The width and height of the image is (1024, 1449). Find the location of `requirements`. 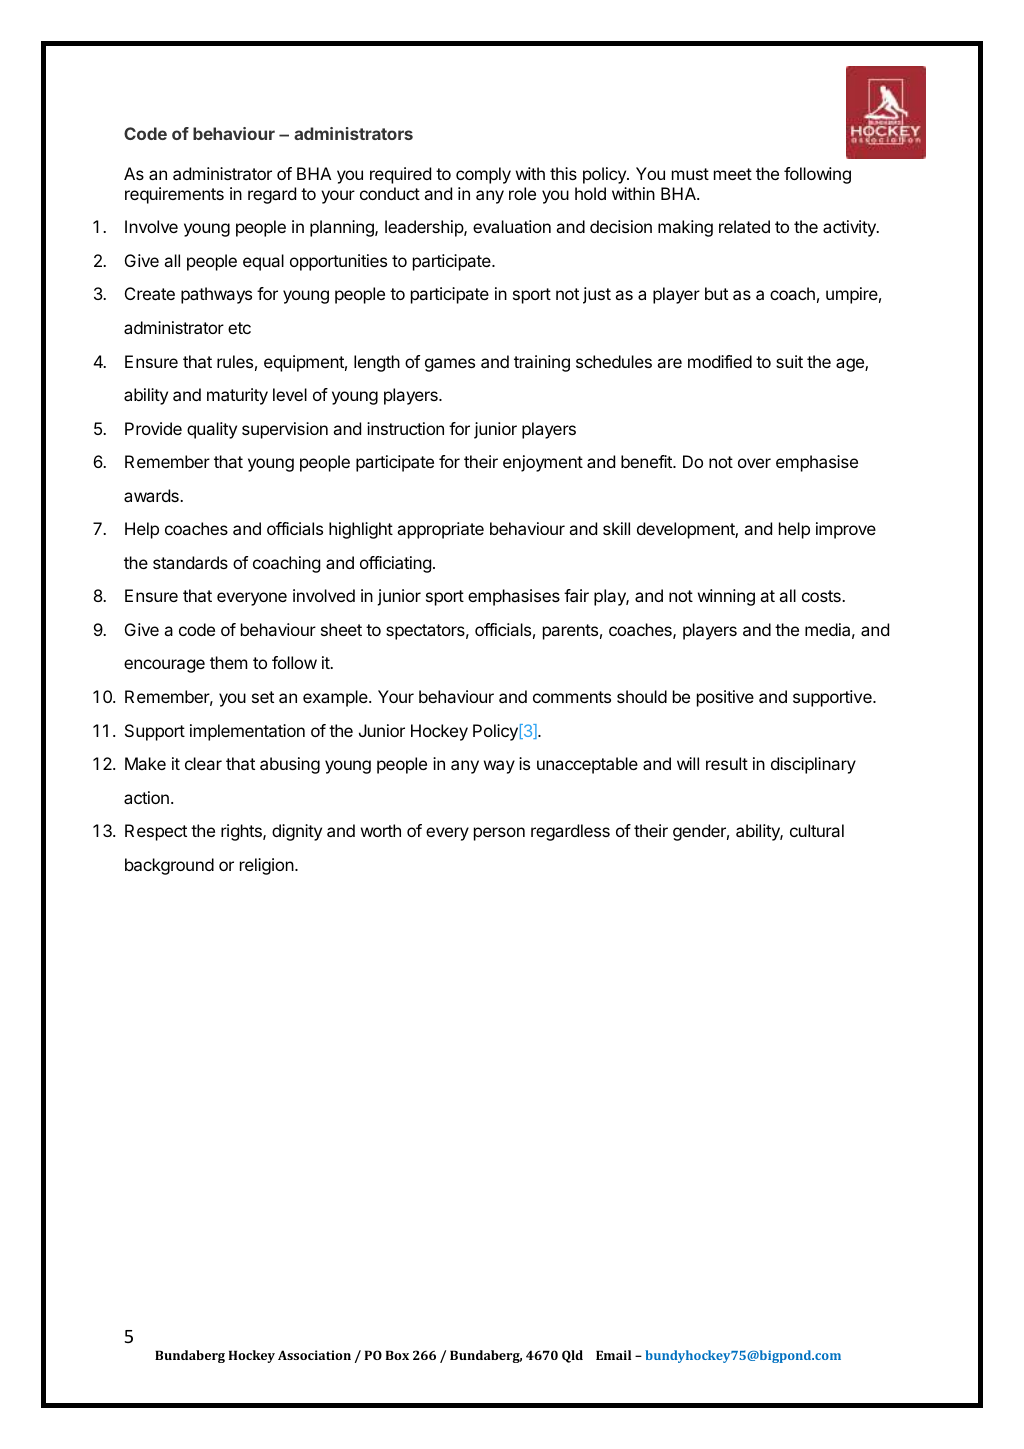

requirements is located at coordinates (174, 195).
